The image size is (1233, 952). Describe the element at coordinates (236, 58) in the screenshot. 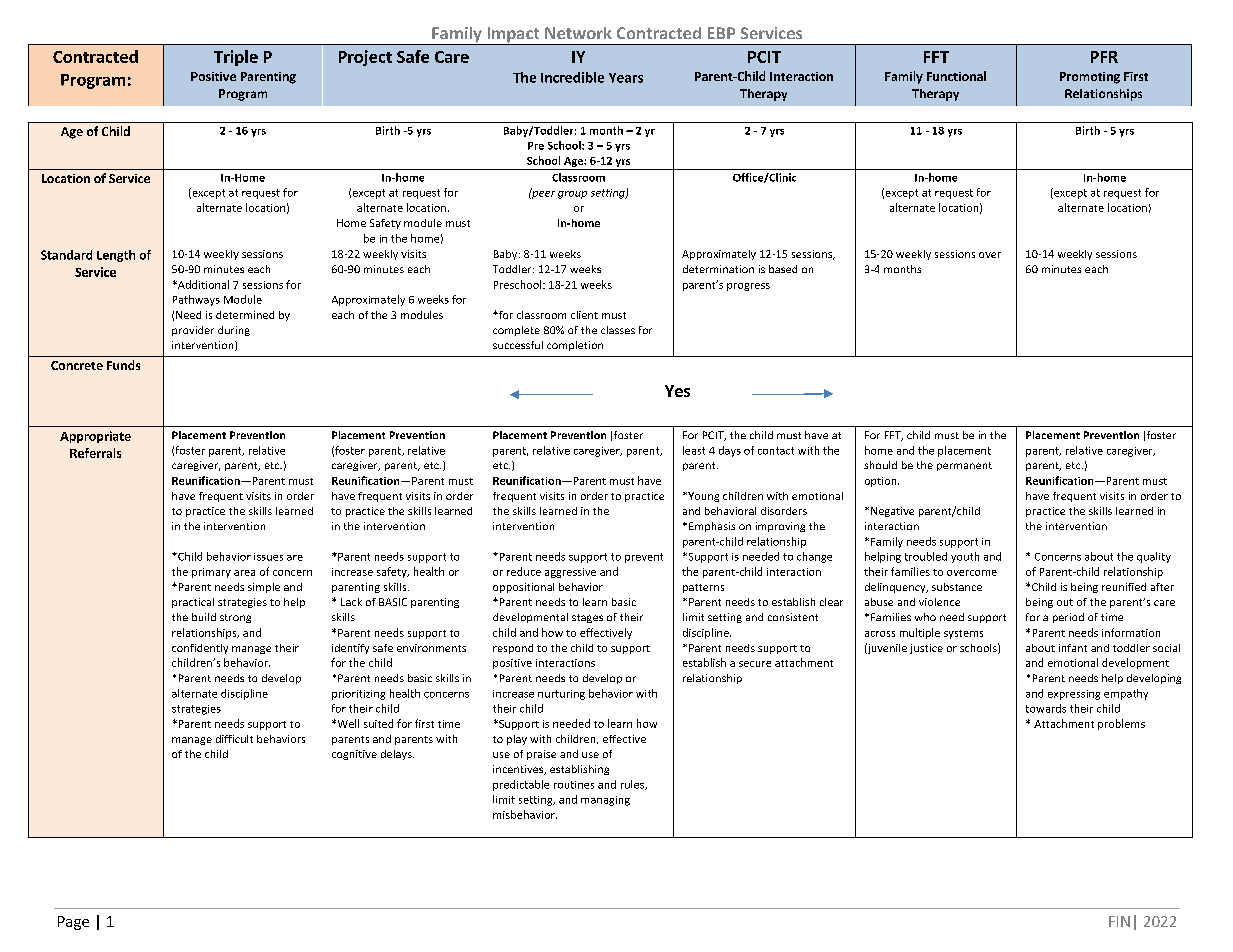

I see `Triple` at that location.
